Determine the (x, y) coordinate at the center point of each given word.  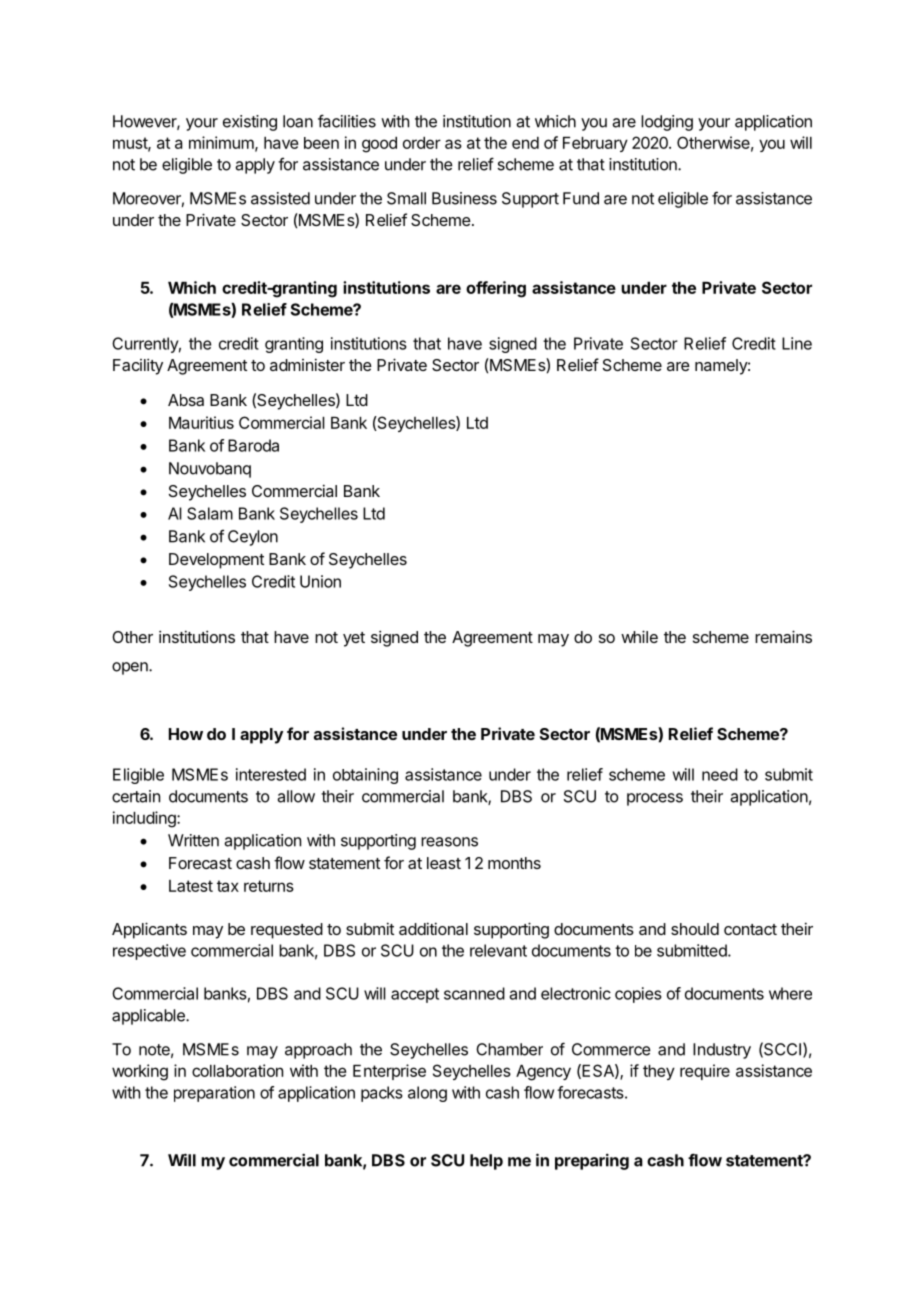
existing (250, 123)
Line (797, 343)
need (720, 774)
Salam (210, 513)
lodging (667, 123)
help (486, 1162)
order (422, 143)
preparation (214, 1094)
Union (320, 581)
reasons (449, 842)
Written (193, 840)
